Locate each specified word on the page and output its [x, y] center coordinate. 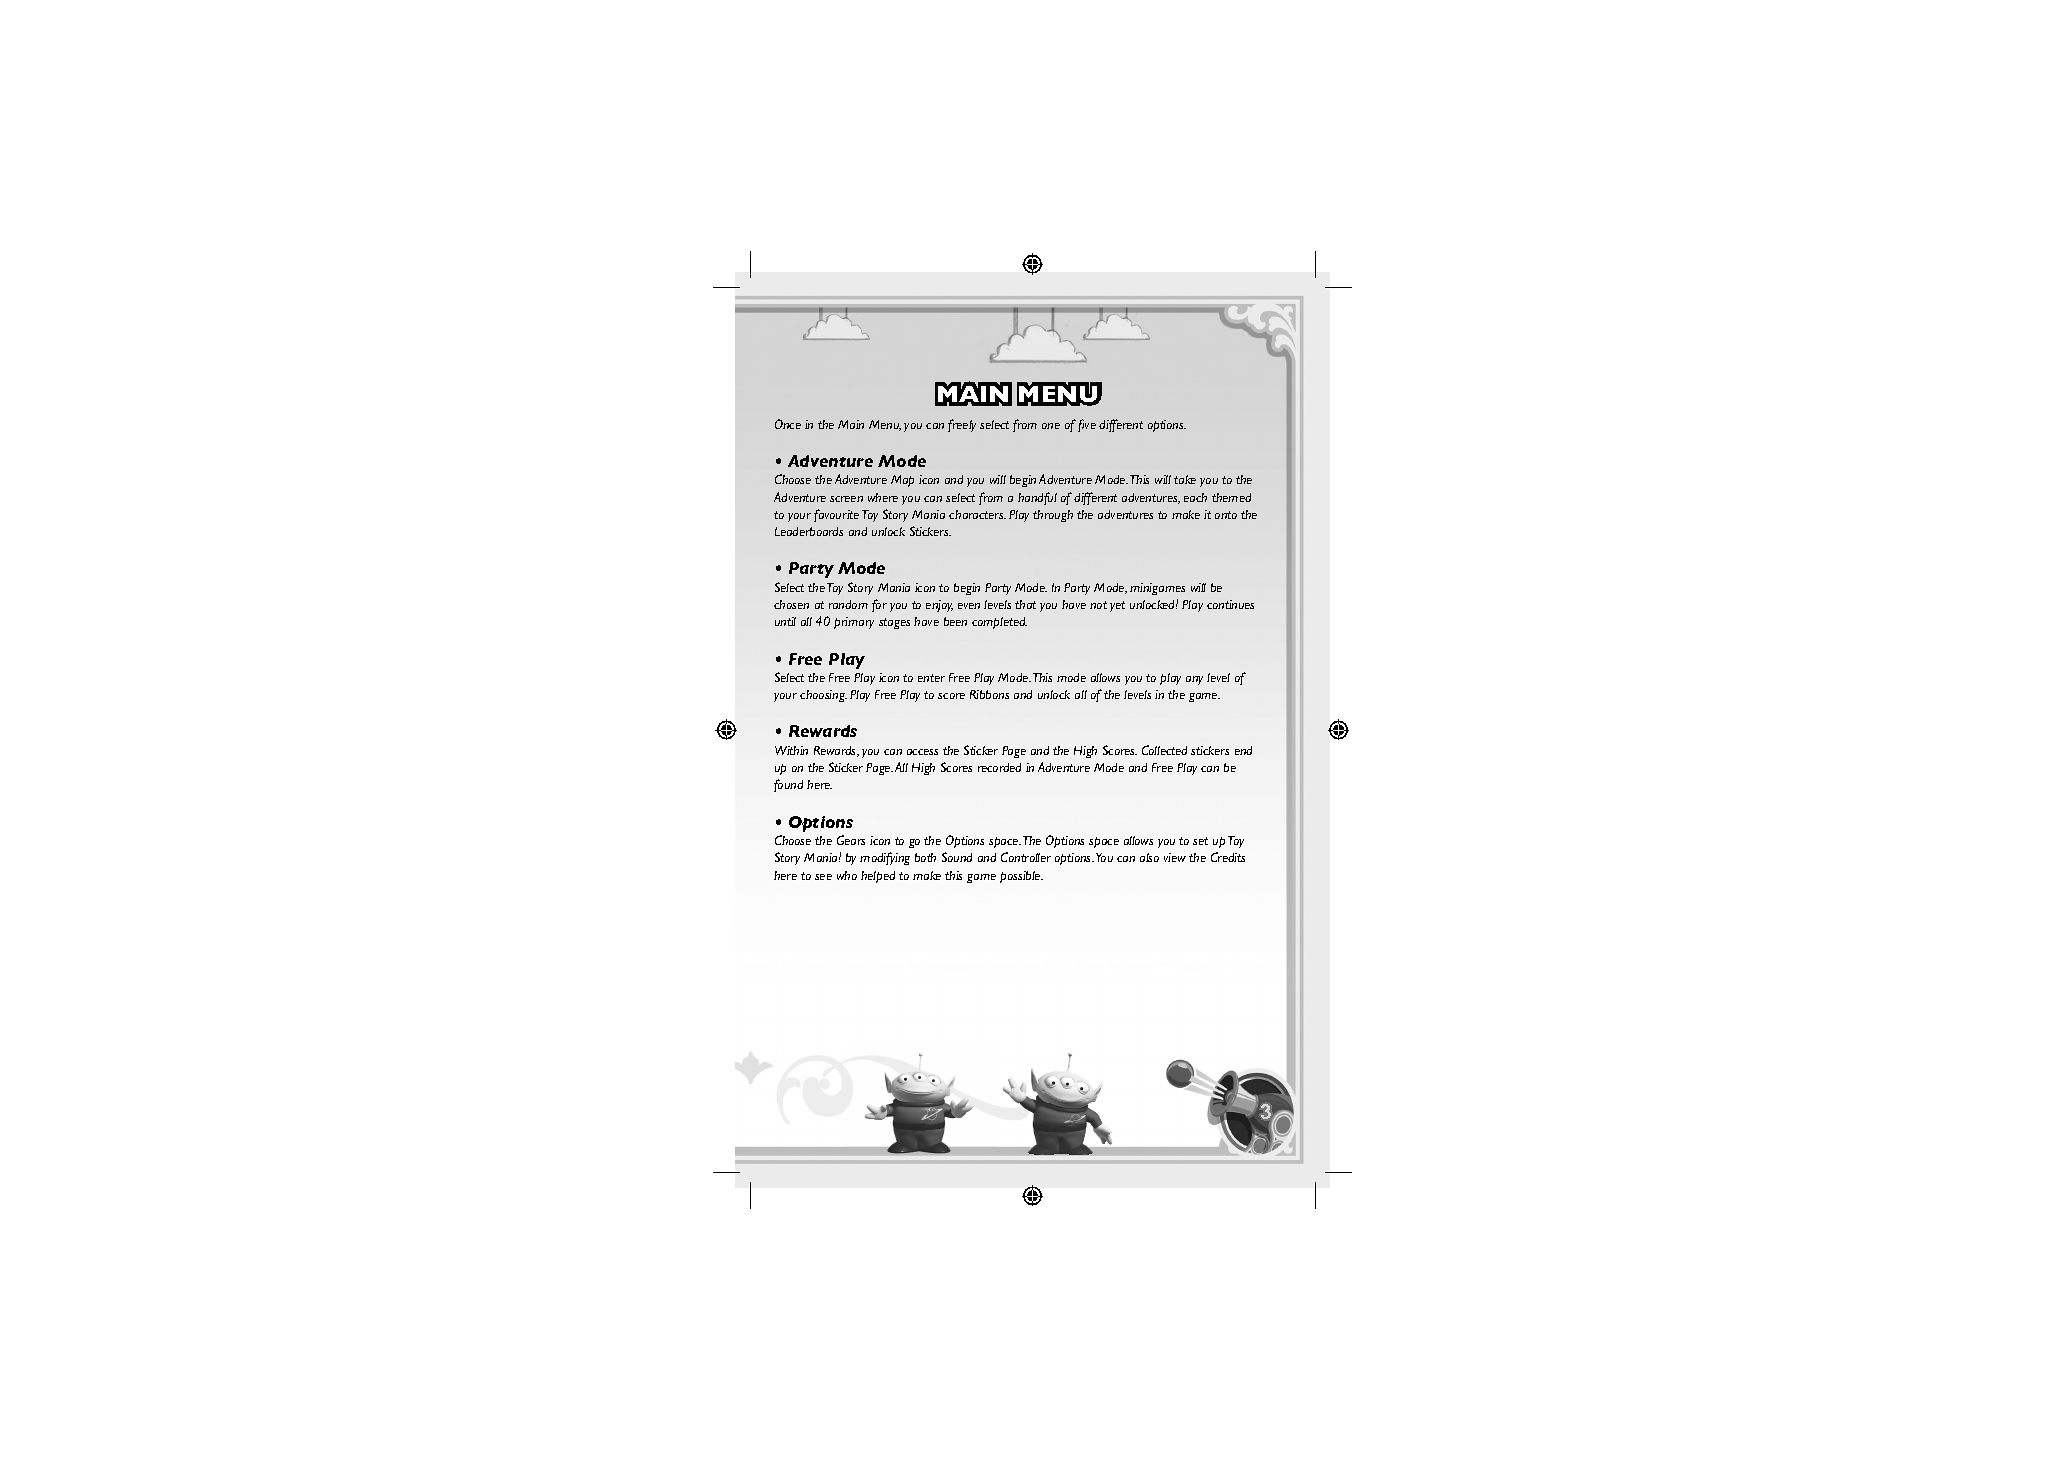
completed [999, 623]
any [1194, 680]
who [847, 875]
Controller [1026, 857]
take [1185, 479]
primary [854, 623]
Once [788, 424]
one [1051, 426]
